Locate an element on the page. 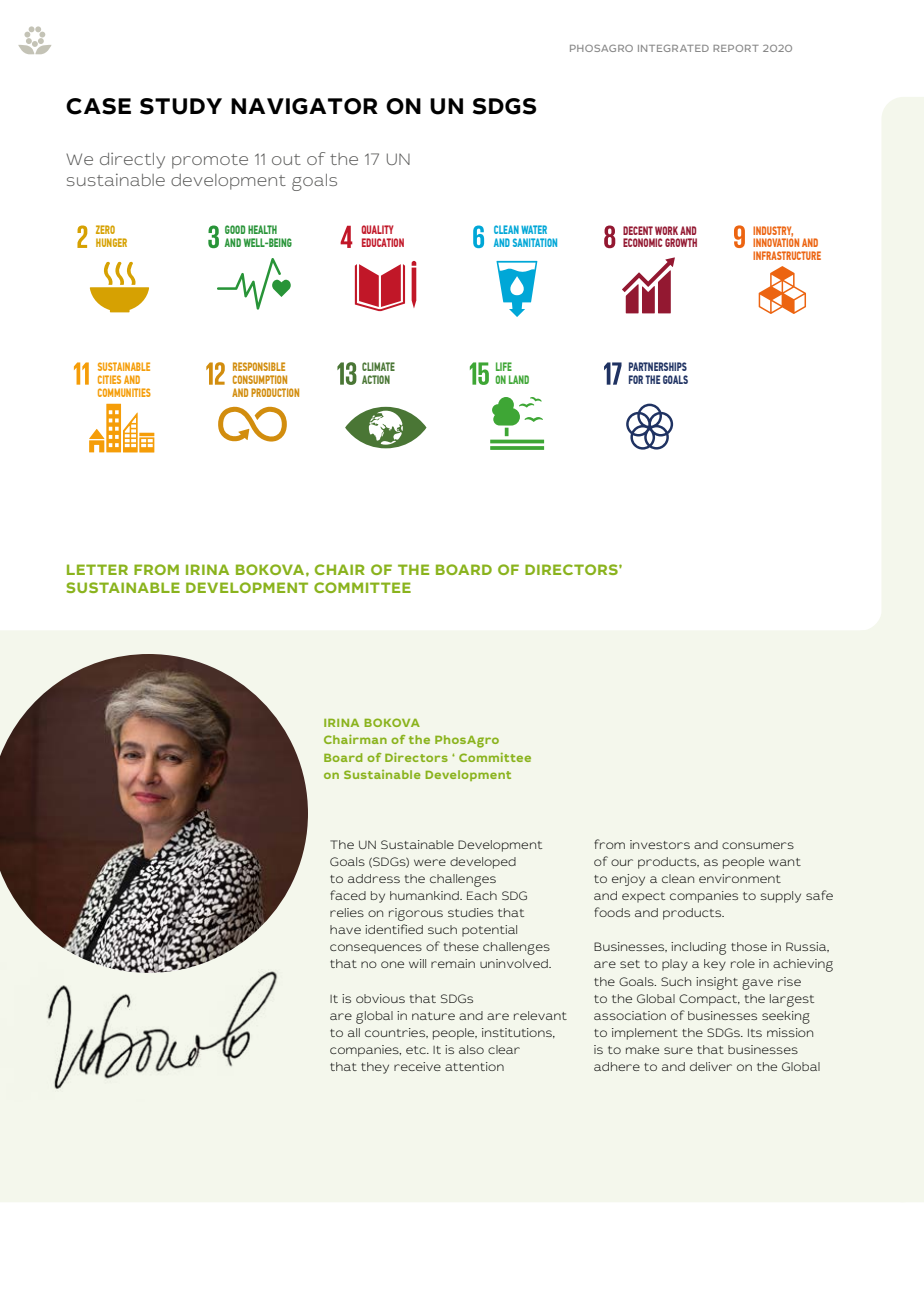 The height and width of the document is (1308, 924). LAND is located at coordinates (519, 379).
